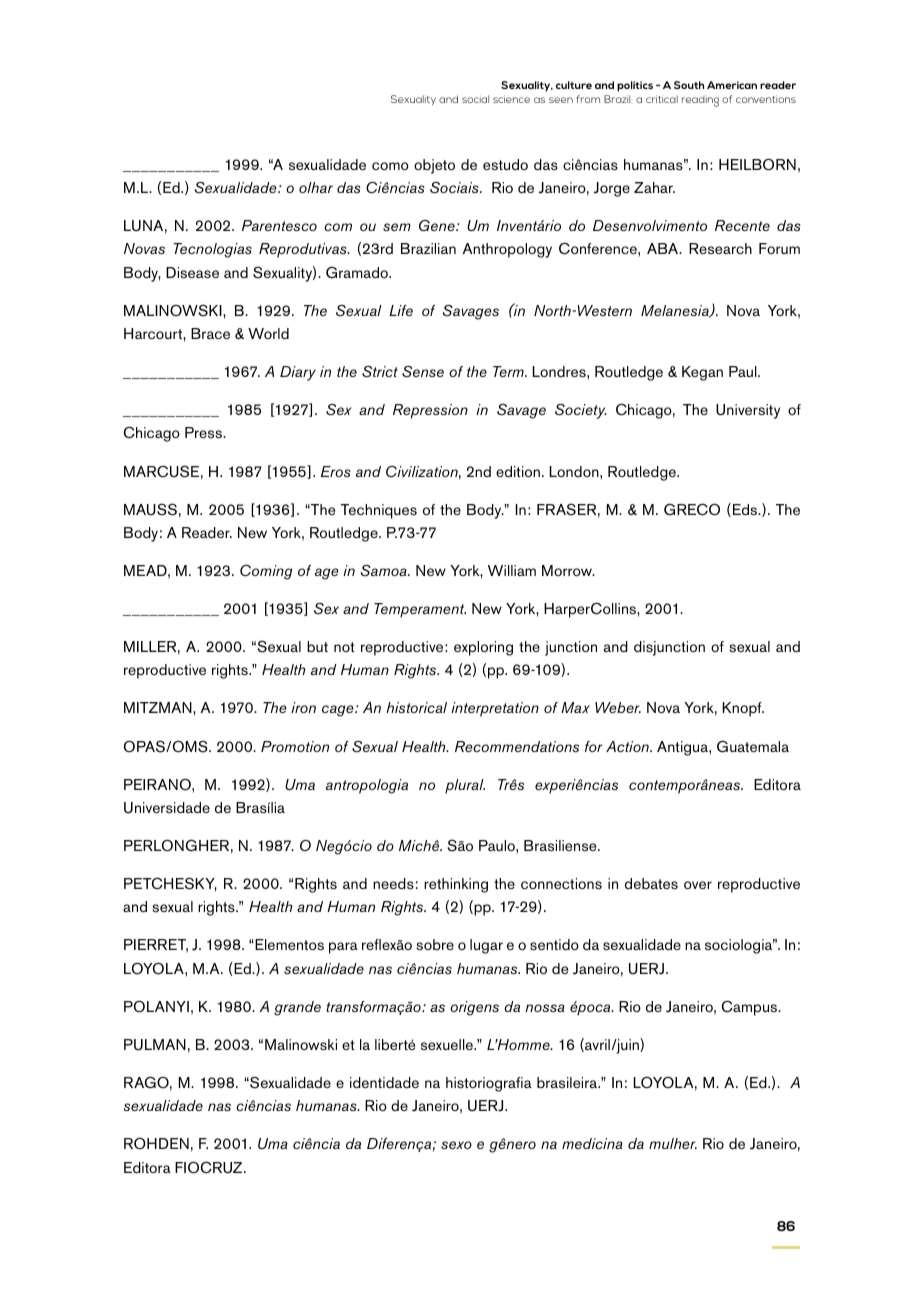  Describe the element at coordinates (297, 1008) in the page. I see `grande` at that location.
